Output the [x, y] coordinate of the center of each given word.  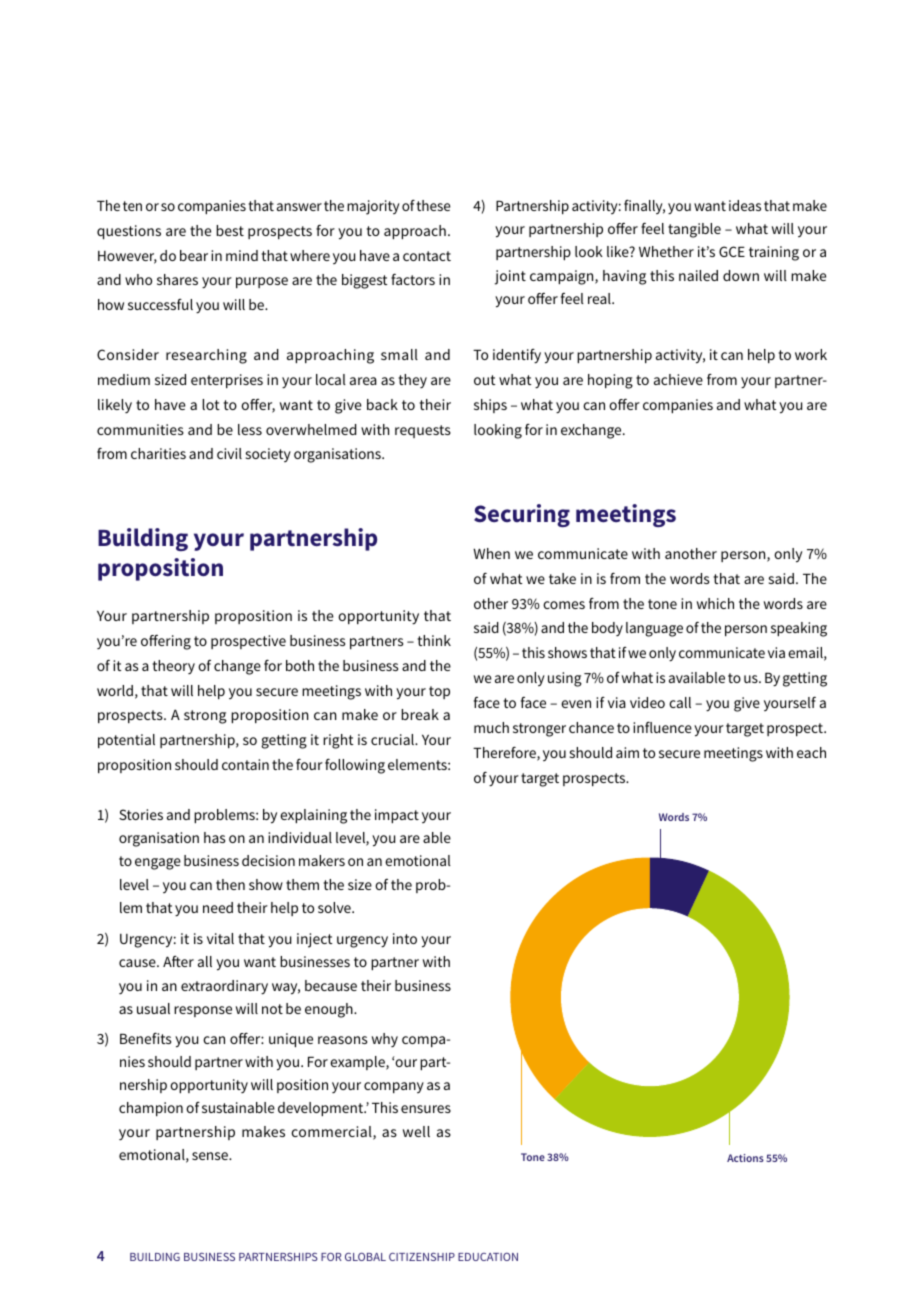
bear [194, 255]
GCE [732, 251]
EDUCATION [488, 1257]
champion [151, 1109]
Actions [745, 1158]
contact [427, 256]
